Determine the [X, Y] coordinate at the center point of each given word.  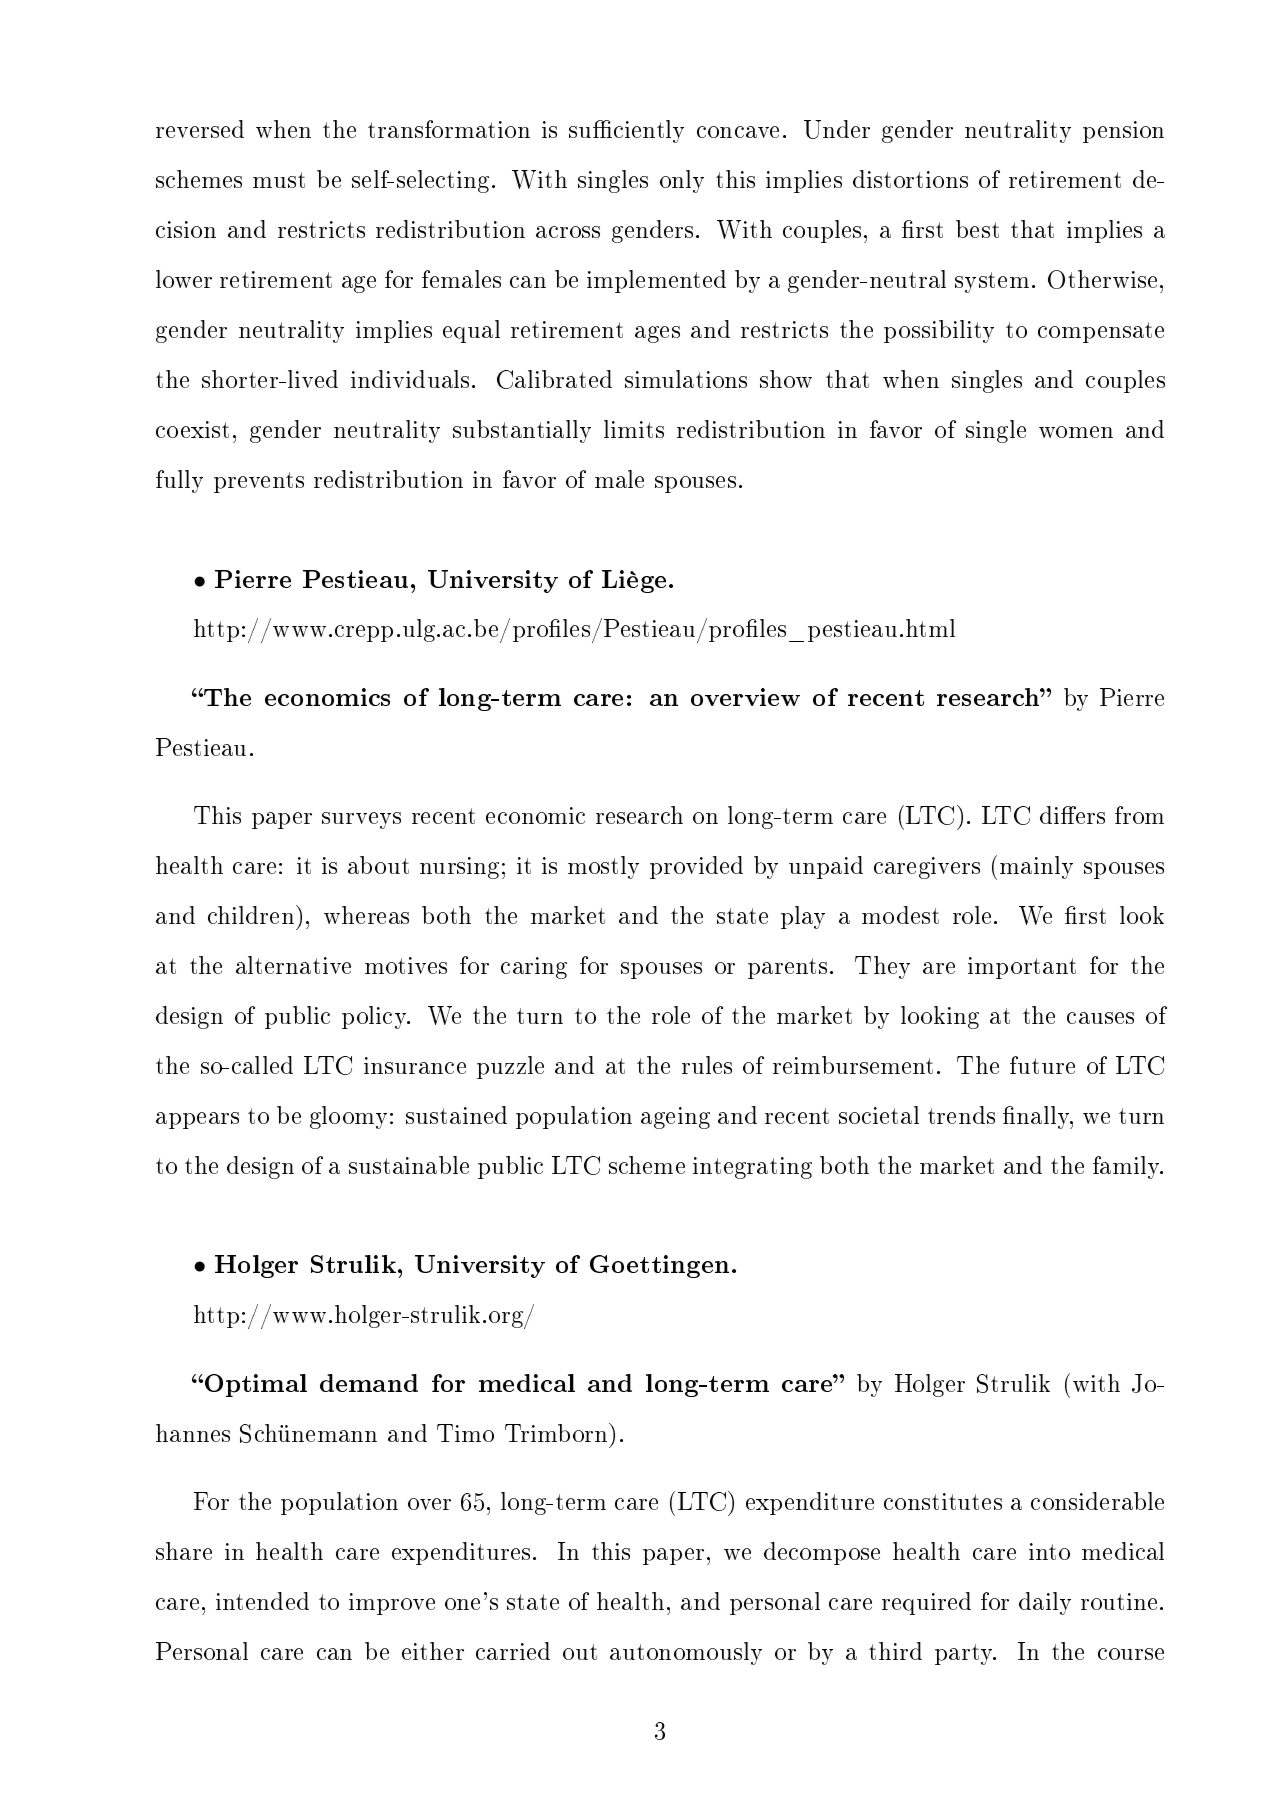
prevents [259, 482]
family [1128, 1167]
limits [634, 429]
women [1076, 432]
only [682, 181]
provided [696, 867]
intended [262, 1601]
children [252, 914]
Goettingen [659, 1266]
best [977, 229]
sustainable [409, 1165]
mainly [1036, 867]
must [279, 180]
